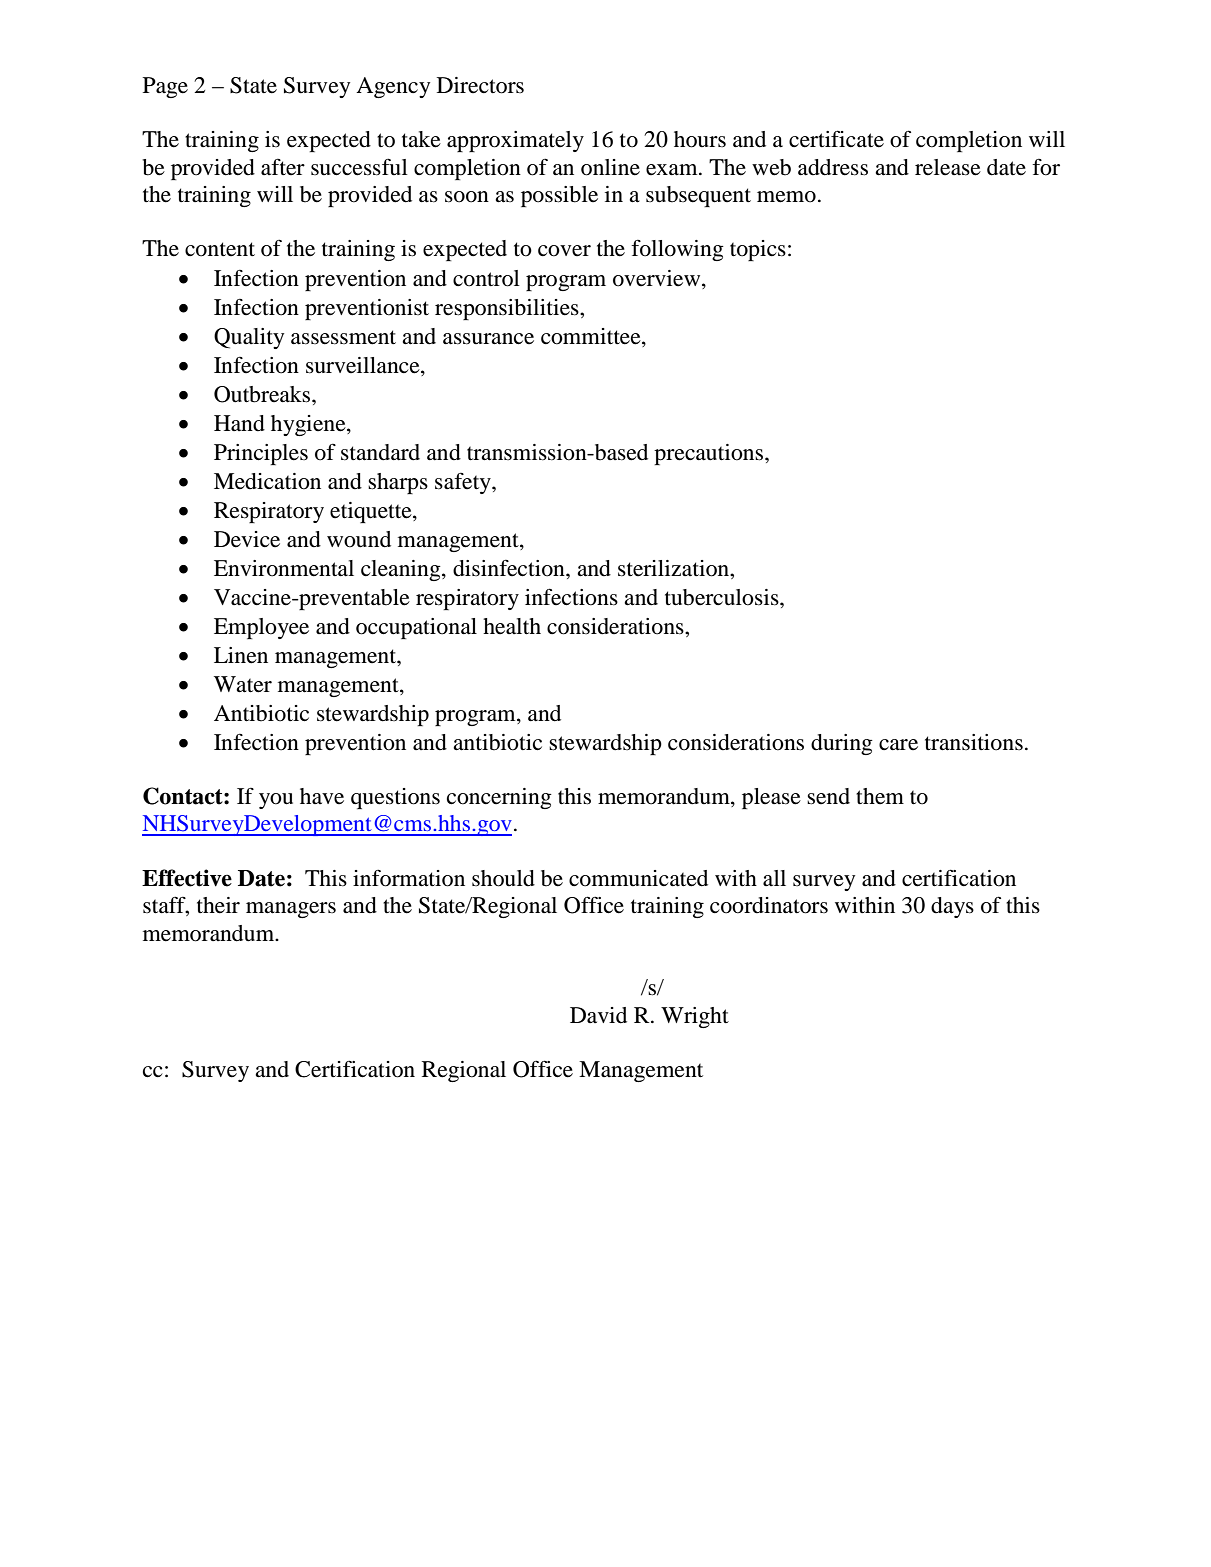  I want to click on David, so click(598, 1015).
